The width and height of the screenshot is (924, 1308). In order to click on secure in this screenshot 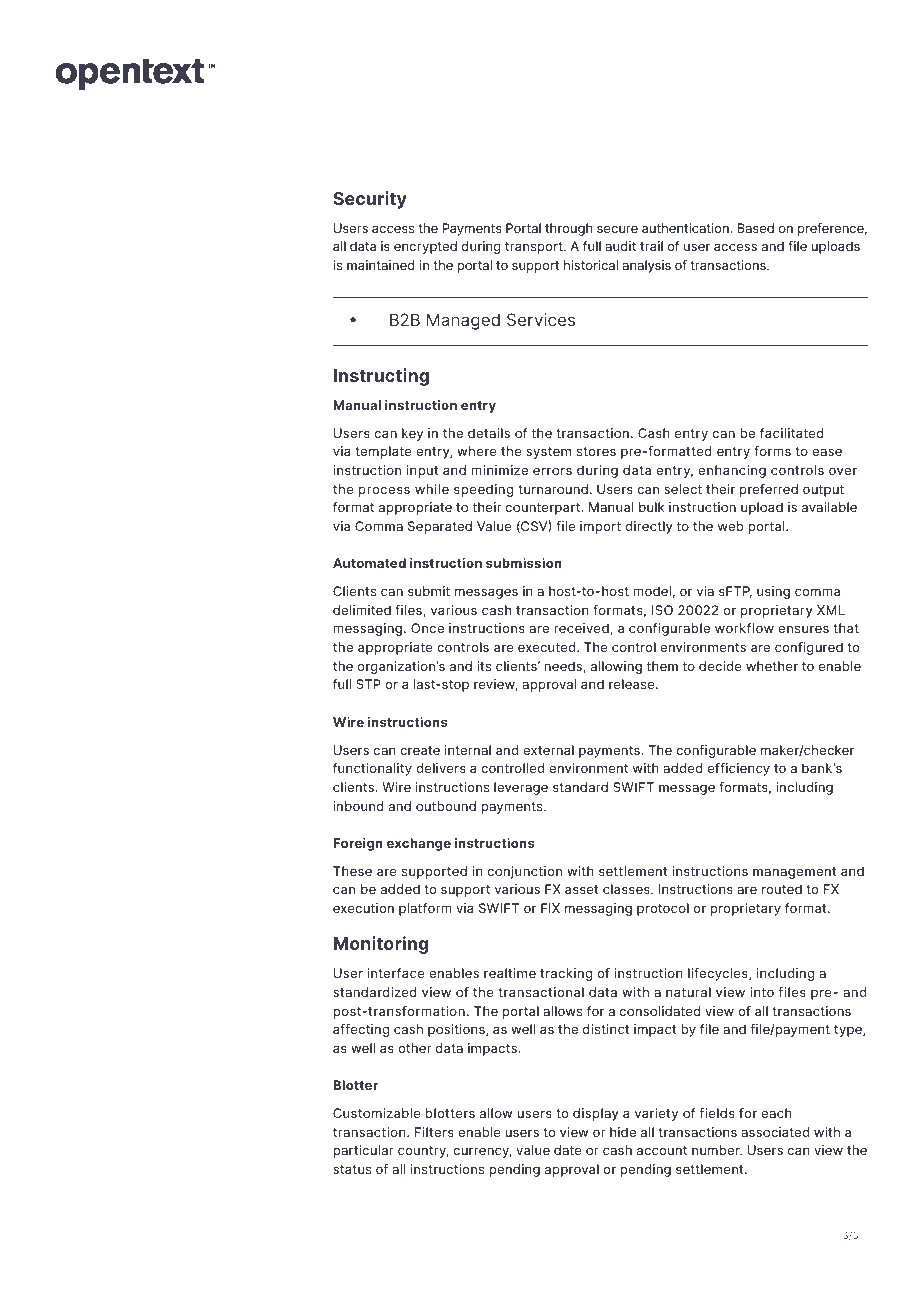, I will do `click(617, 229)`.
